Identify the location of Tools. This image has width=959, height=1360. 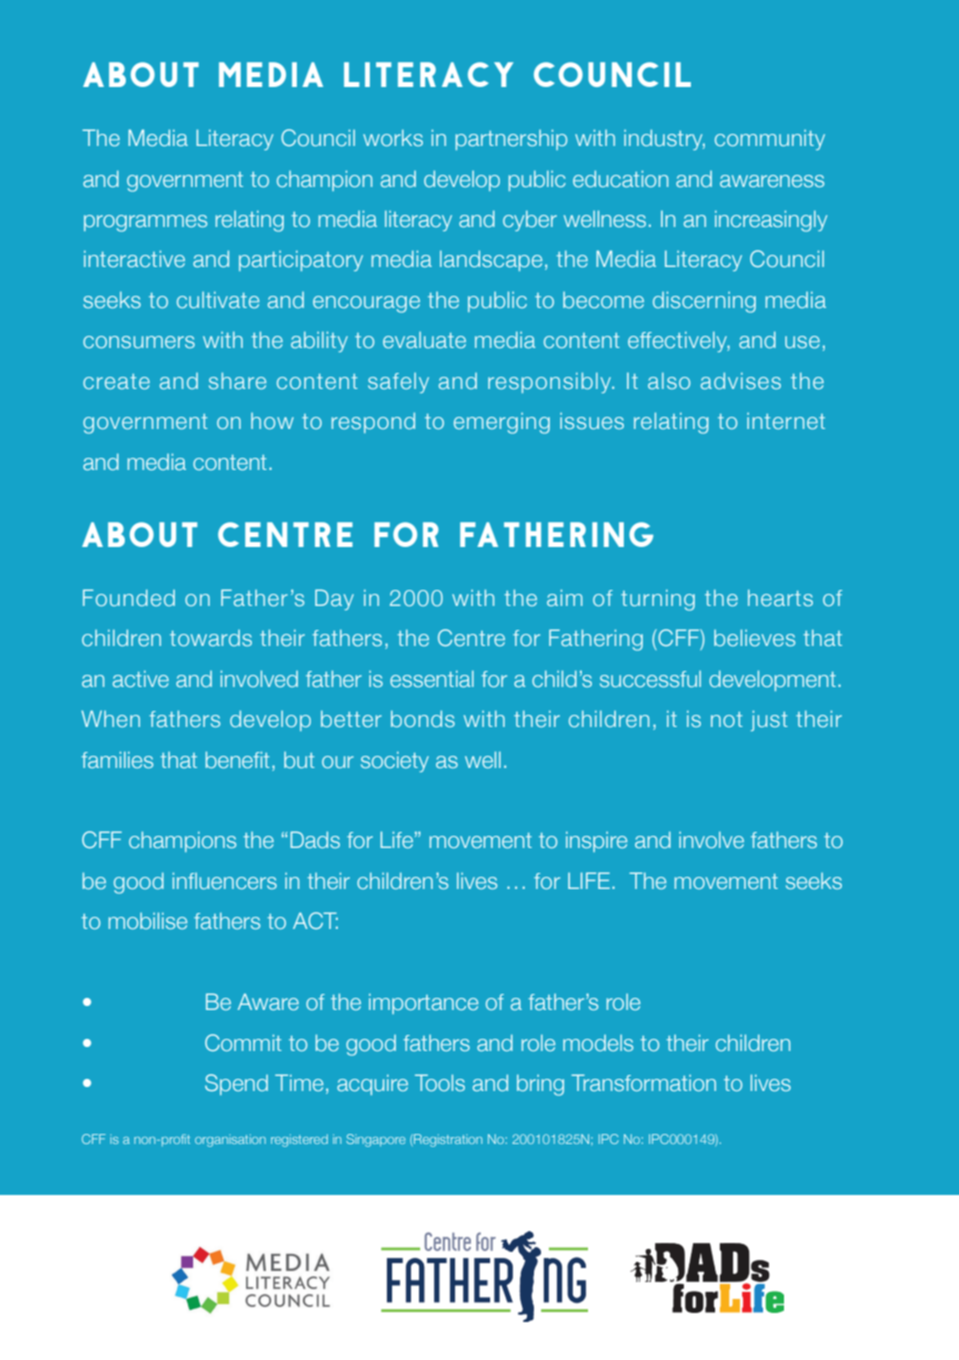
(440, 1082).
